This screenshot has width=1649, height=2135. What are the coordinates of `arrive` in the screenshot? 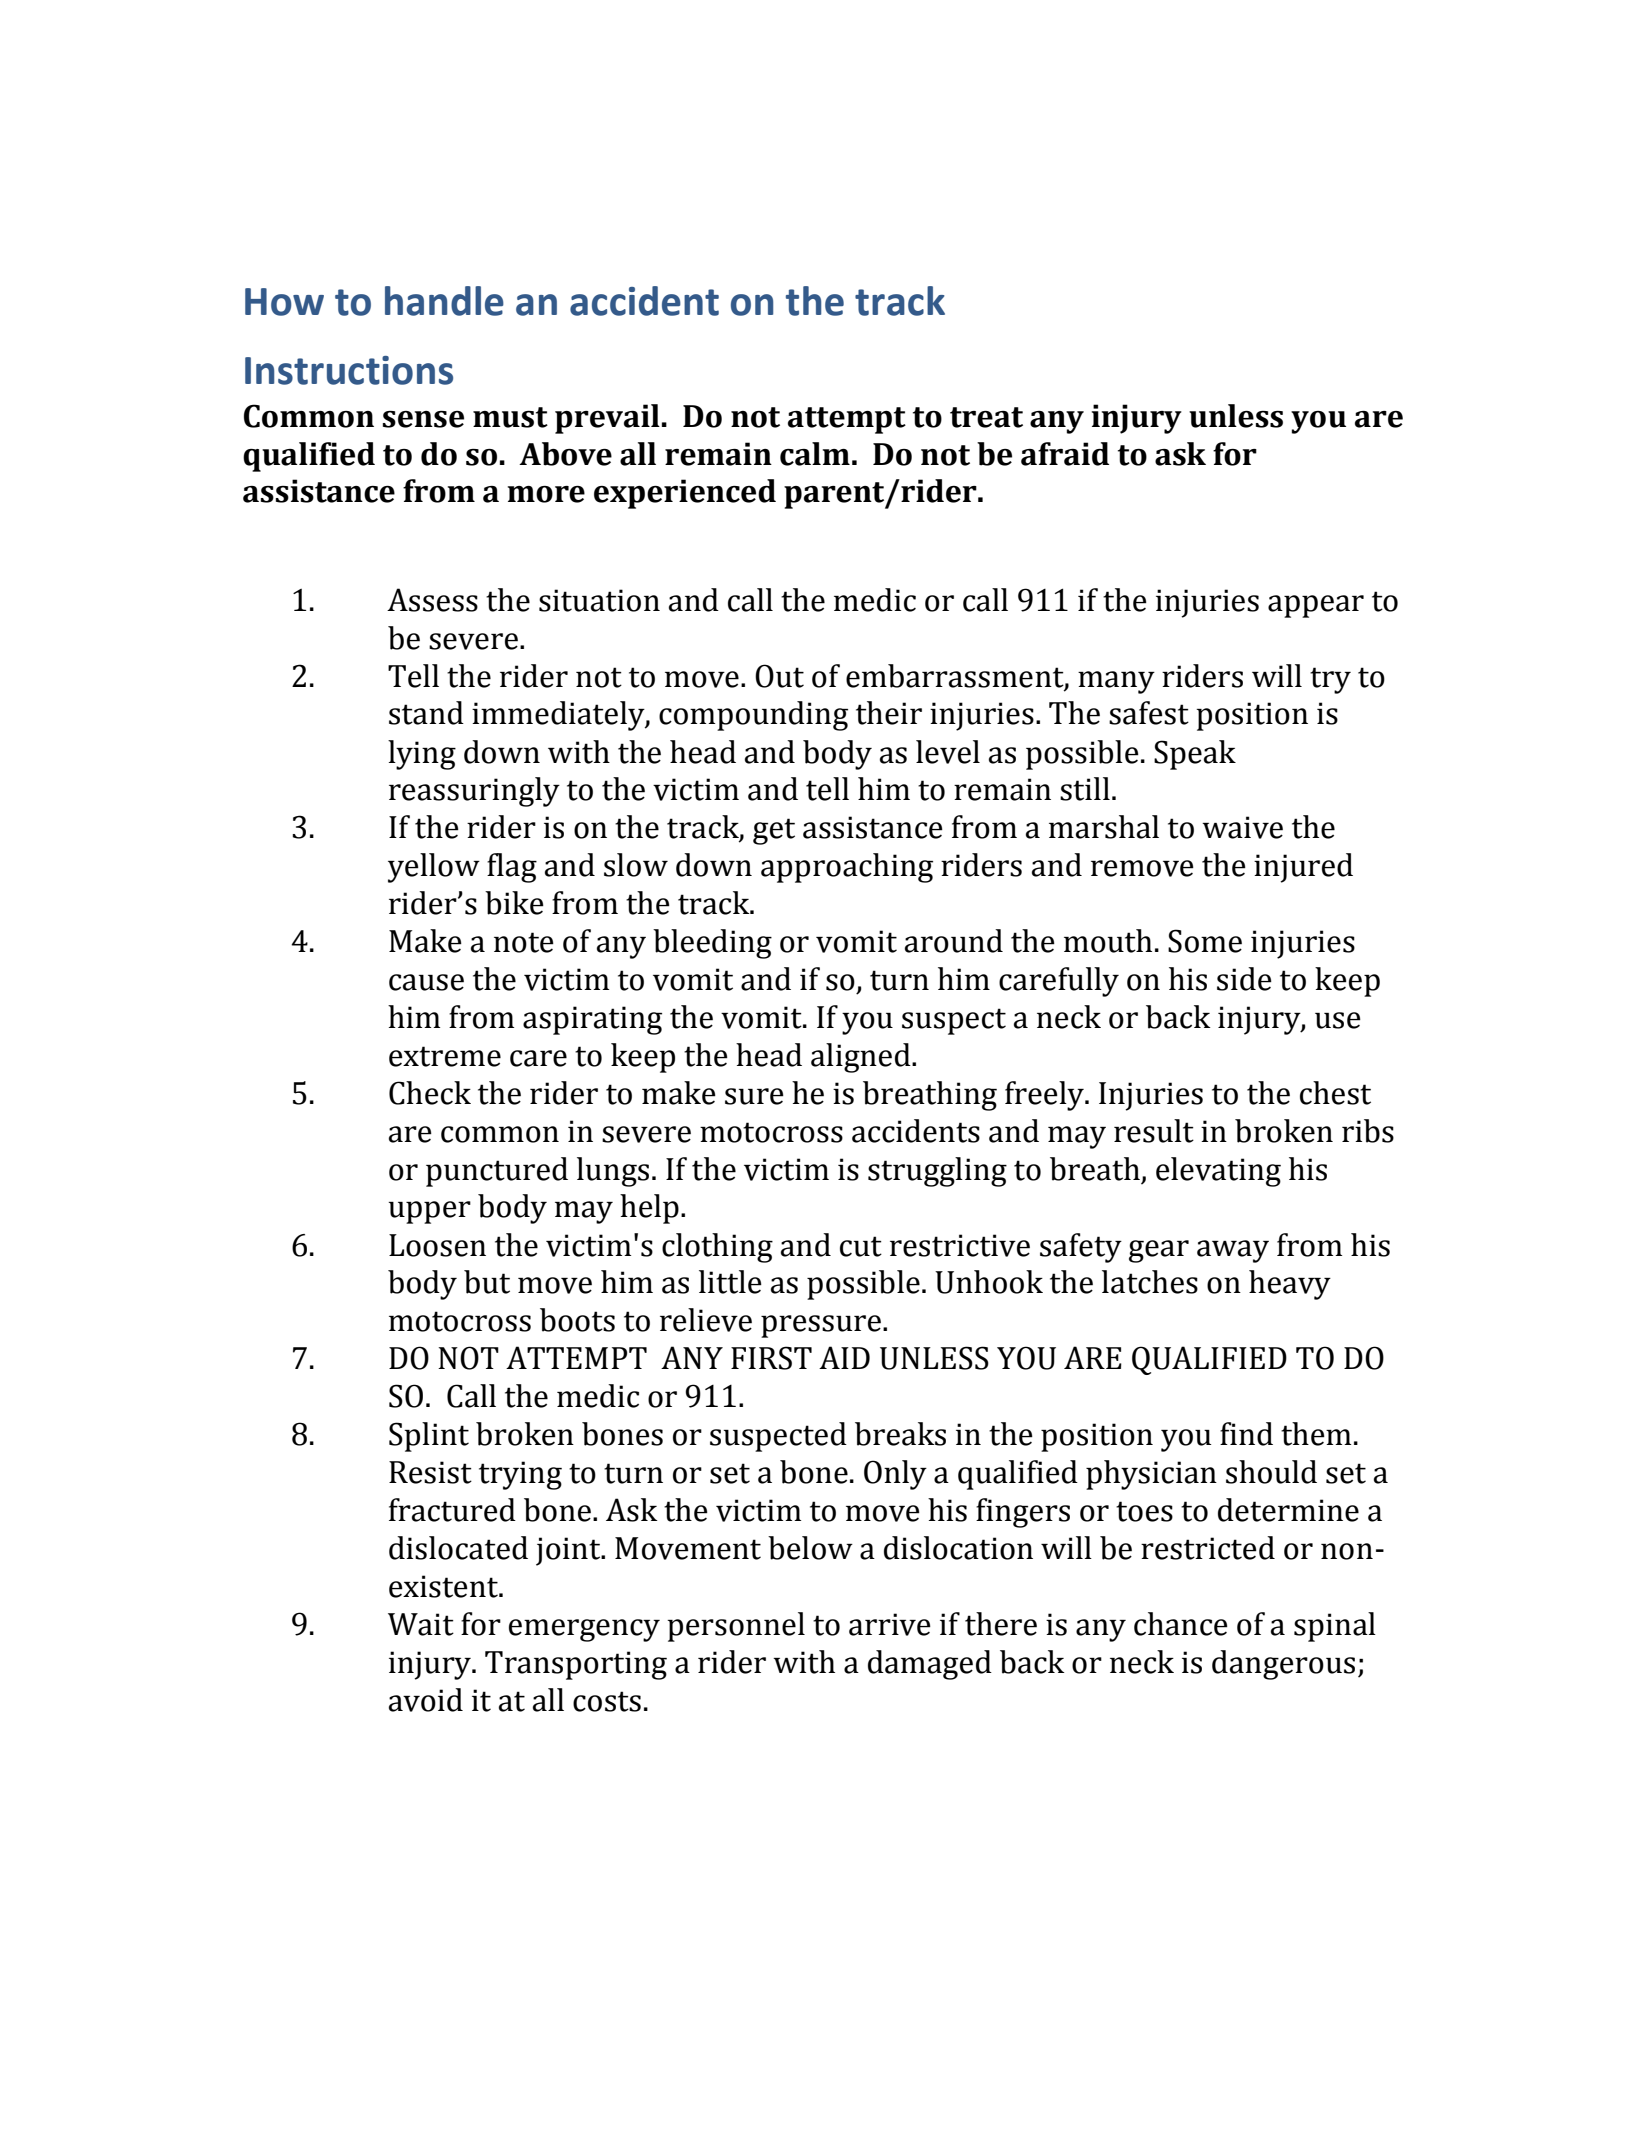 It's located at (890, 1624).
